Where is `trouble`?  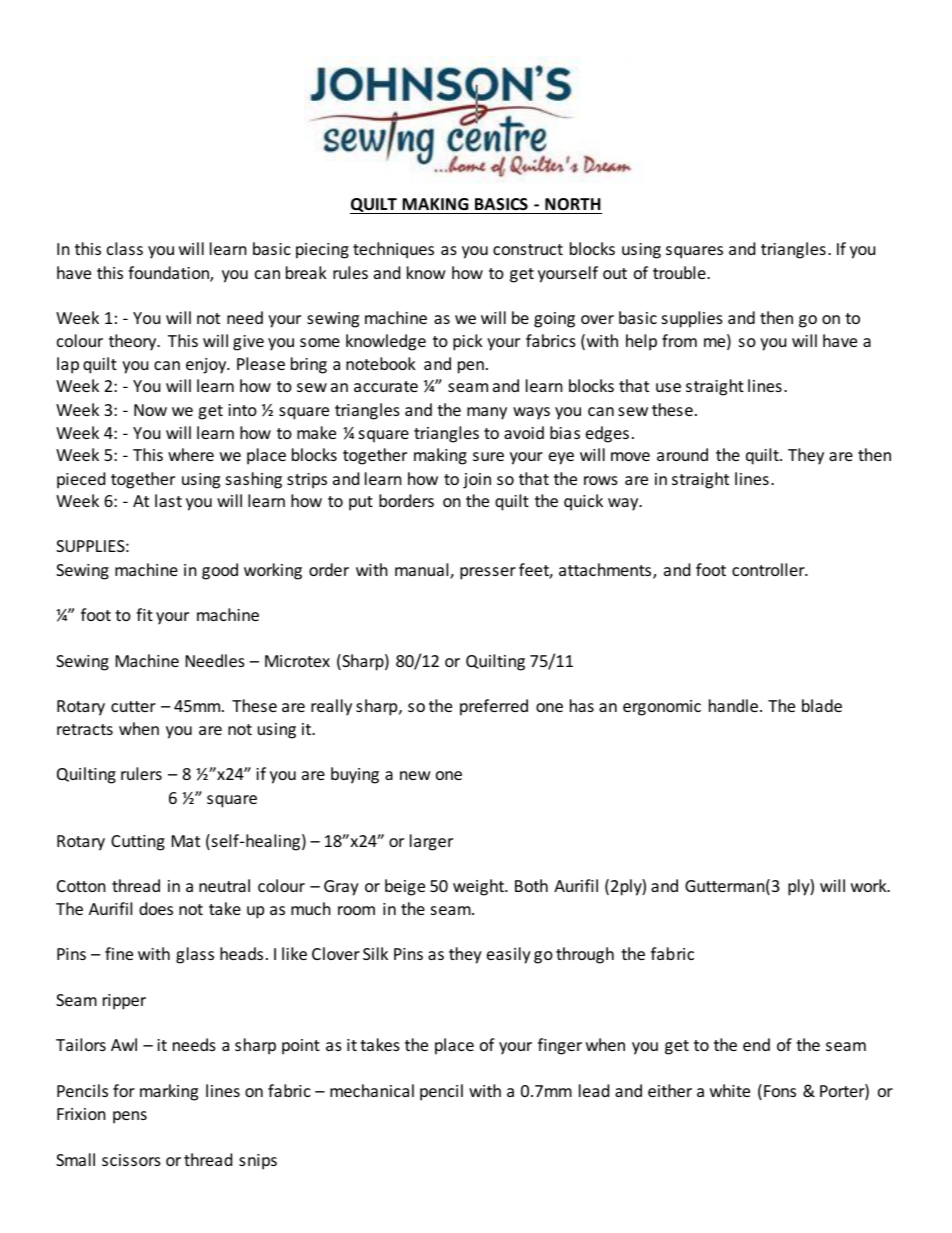 trouble is located at coordinates (680, 272).
